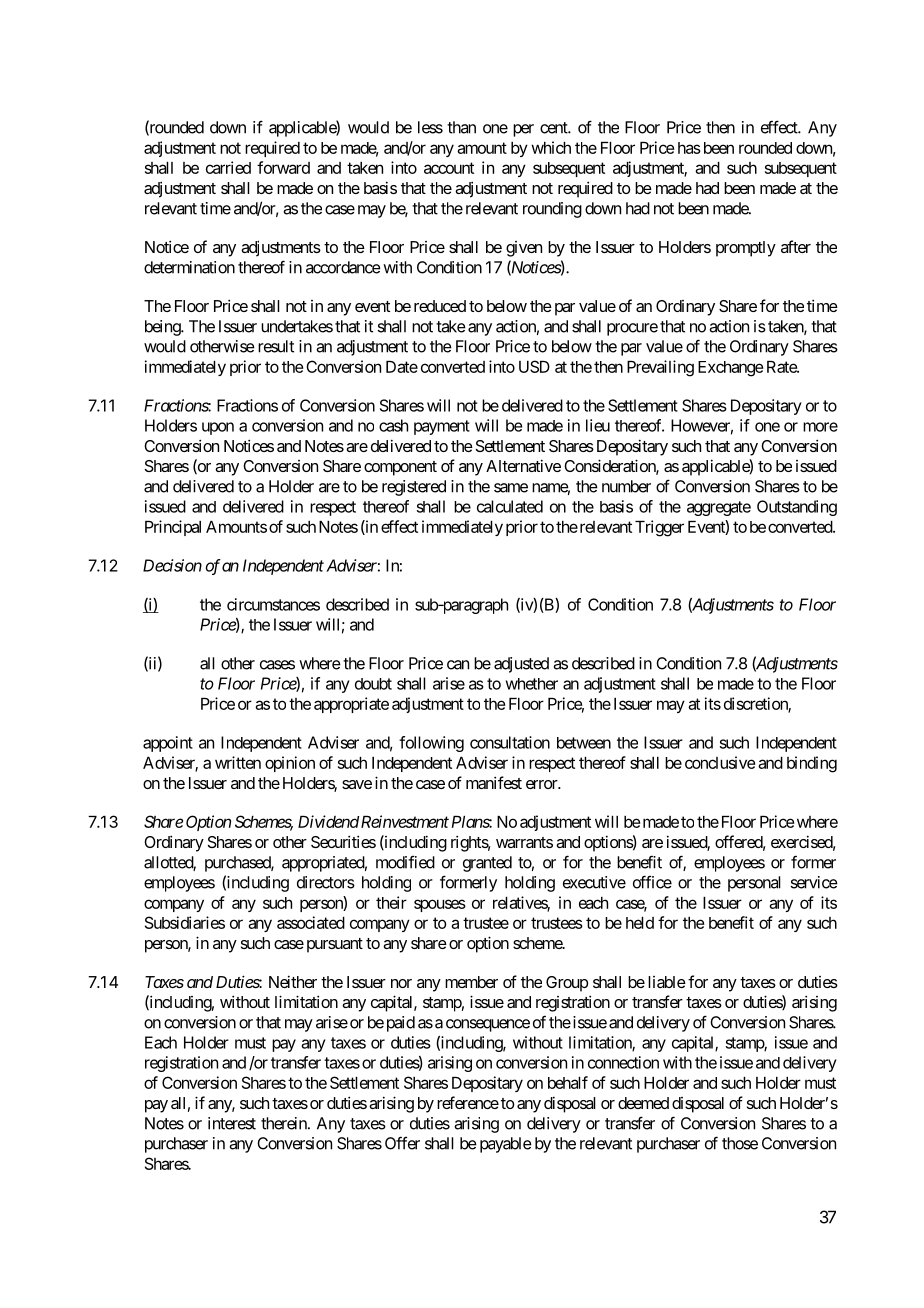 This image has height=1308, width=924. Describe the element at coordinates (232, 1123) in the image. I see `interest` at that location.
